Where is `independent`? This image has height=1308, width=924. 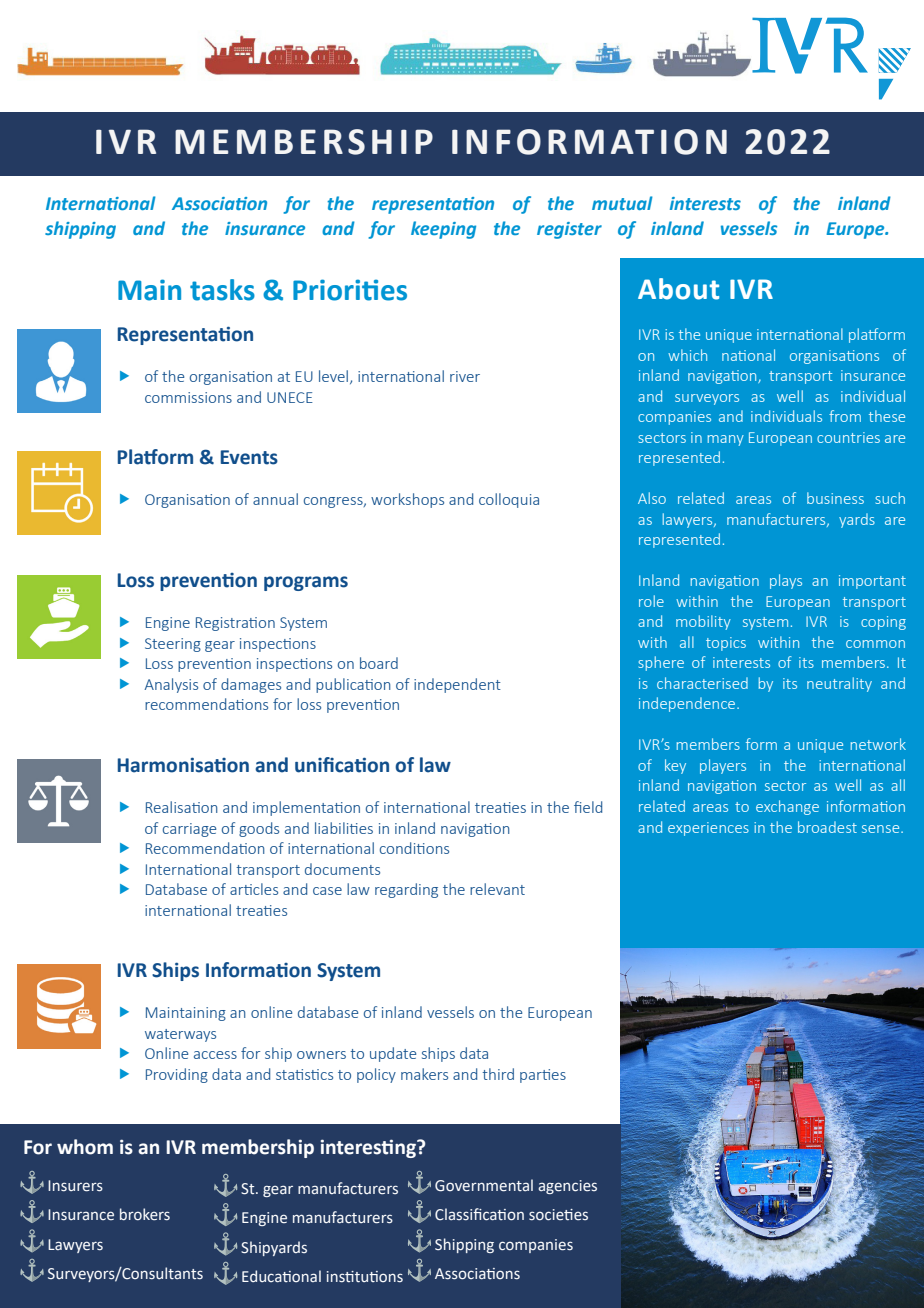
independent is located at coordinates (457, 685).
